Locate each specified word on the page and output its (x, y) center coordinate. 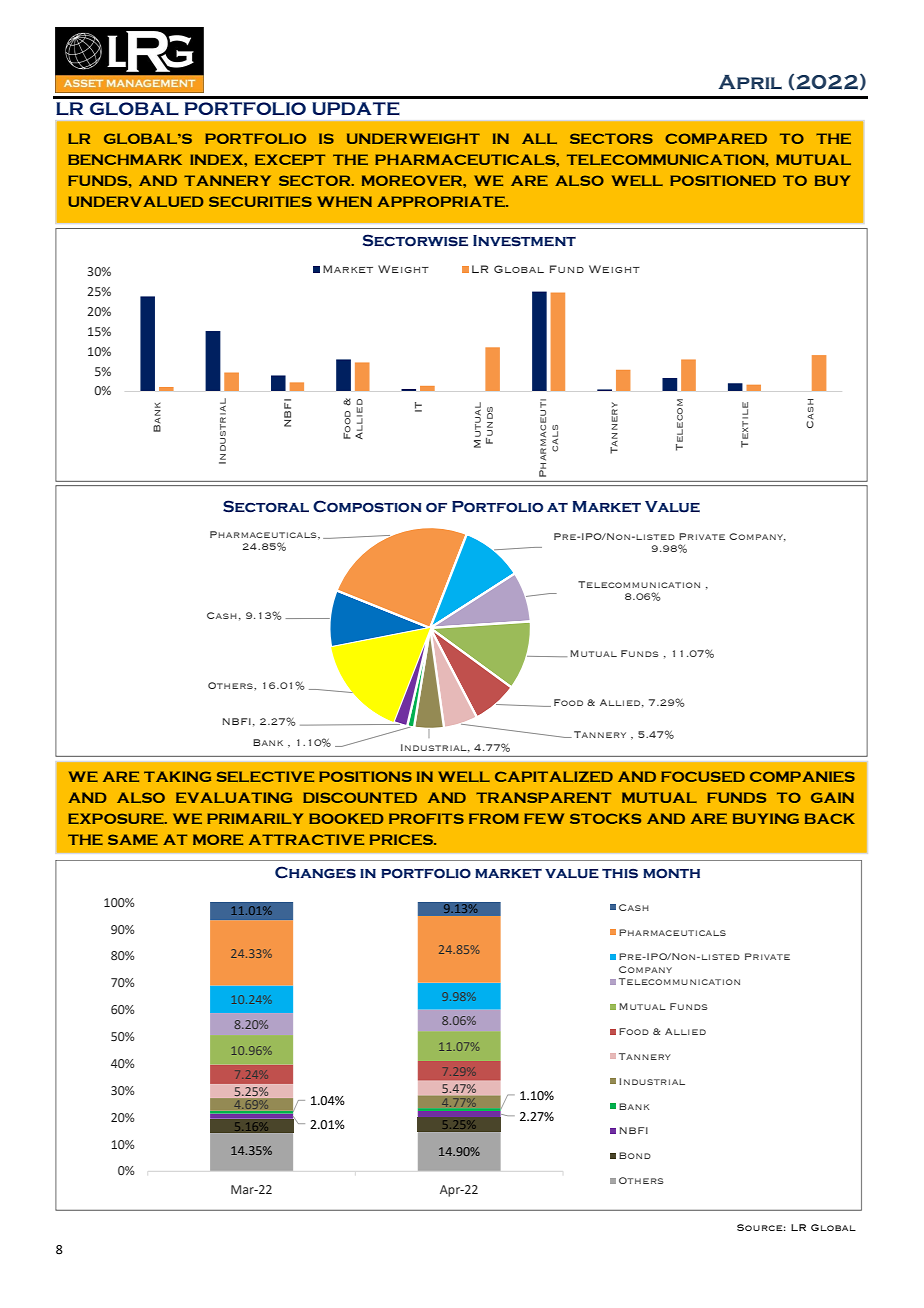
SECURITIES (260, 201)
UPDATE (356, 108)
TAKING (177, 776)
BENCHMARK (125, 159)
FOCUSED (703, 776)
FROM (494, 818)
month (671, 874)
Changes (315, 872)
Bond (635, 1155)
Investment (524, 241)
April (750, 82)
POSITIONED (723, 180)
